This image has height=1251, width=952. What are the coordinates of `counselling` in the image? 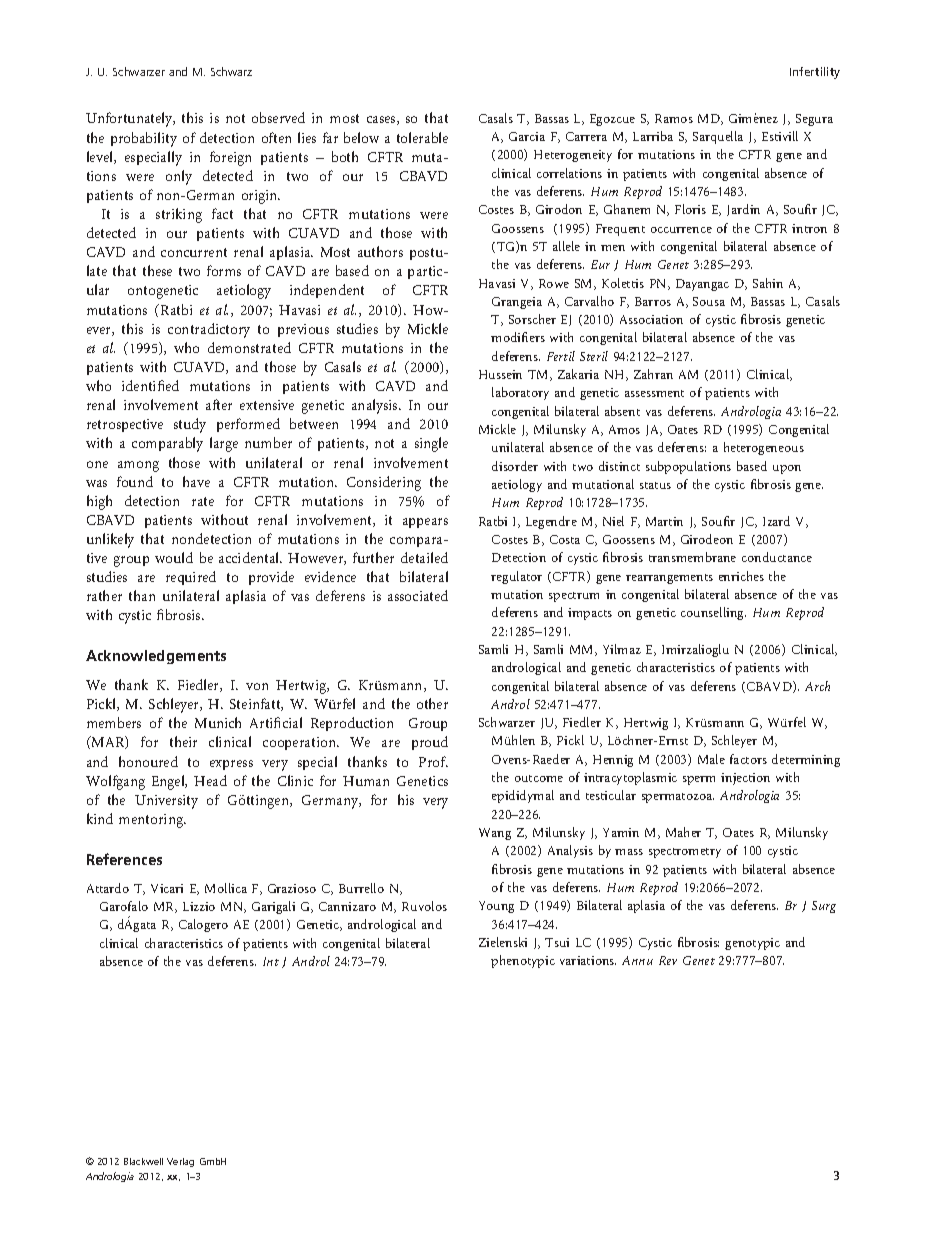 It's located at (713, 613).
